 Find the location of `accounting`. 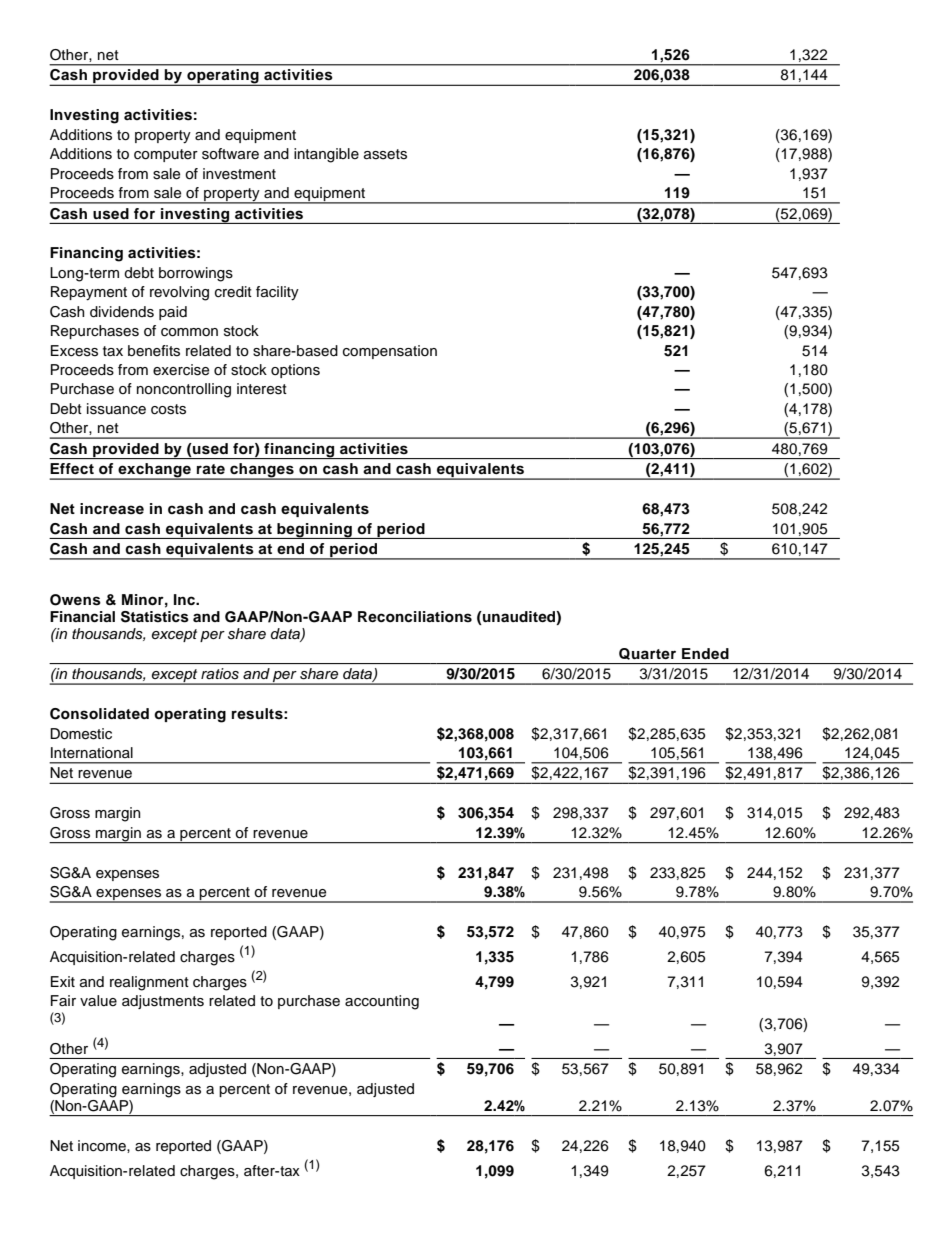

accounting is located at coordinates (382, 1002).
